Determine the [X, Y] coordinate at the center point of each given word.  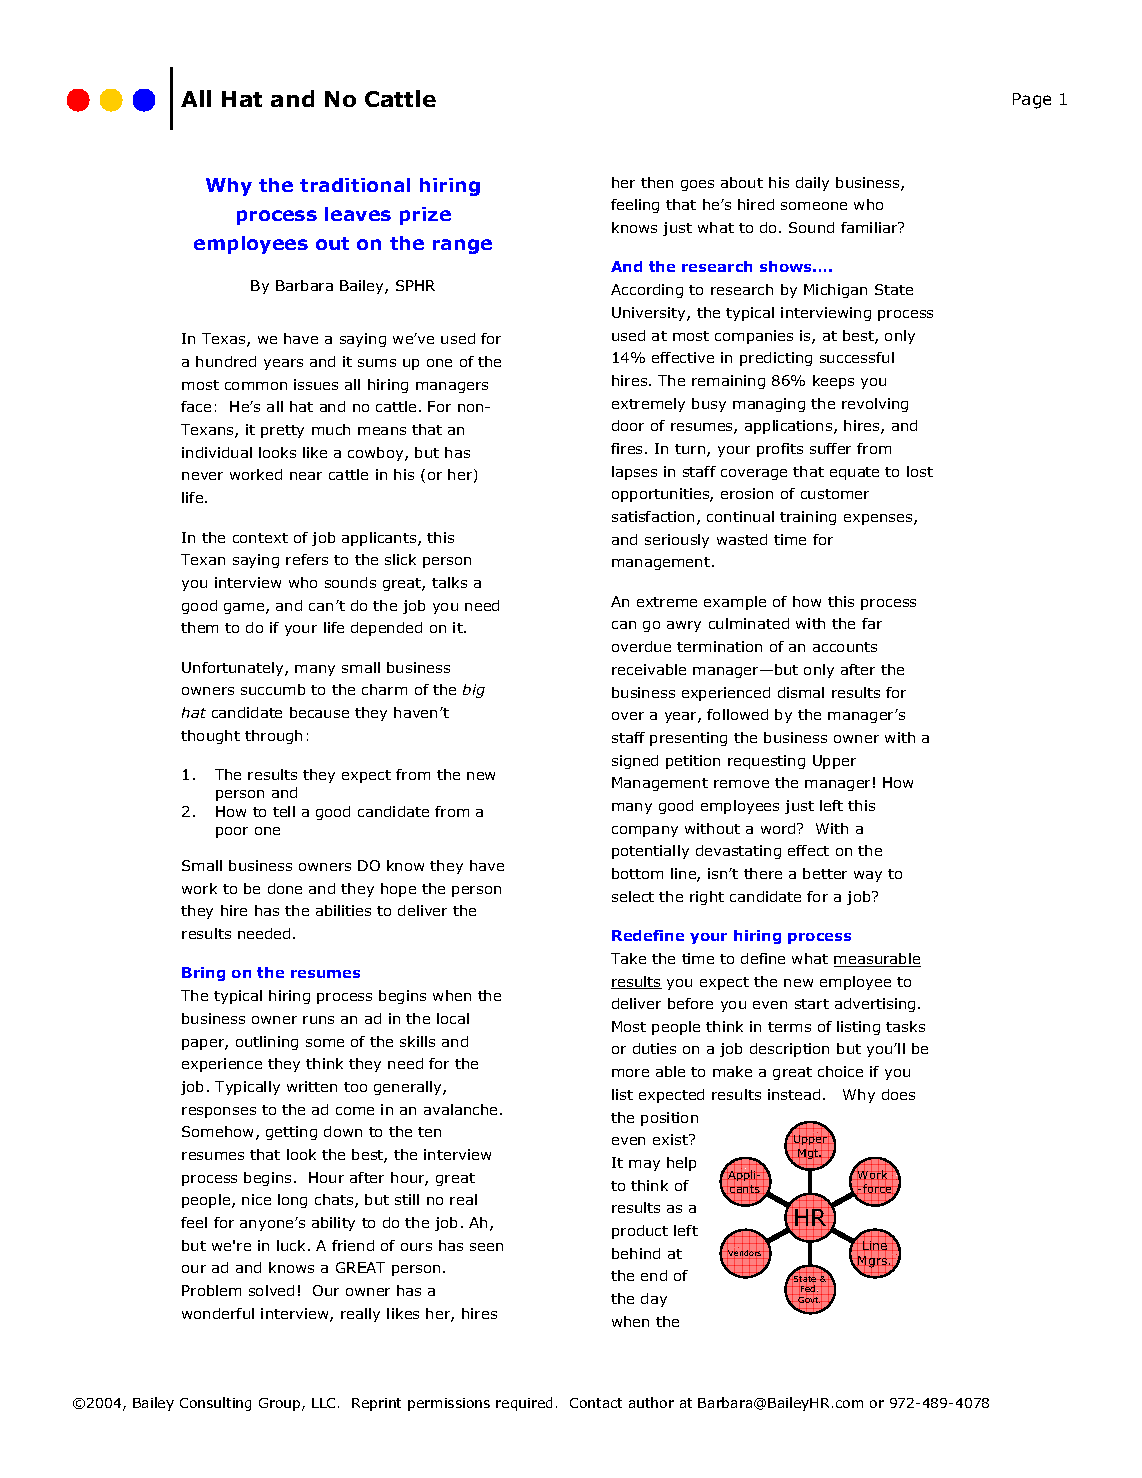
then [657, 182]
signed [635, 762]
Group [281, 1404]
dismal [801, 692]
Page [1032, 101]
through [273, 737]
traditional [355, 185]
